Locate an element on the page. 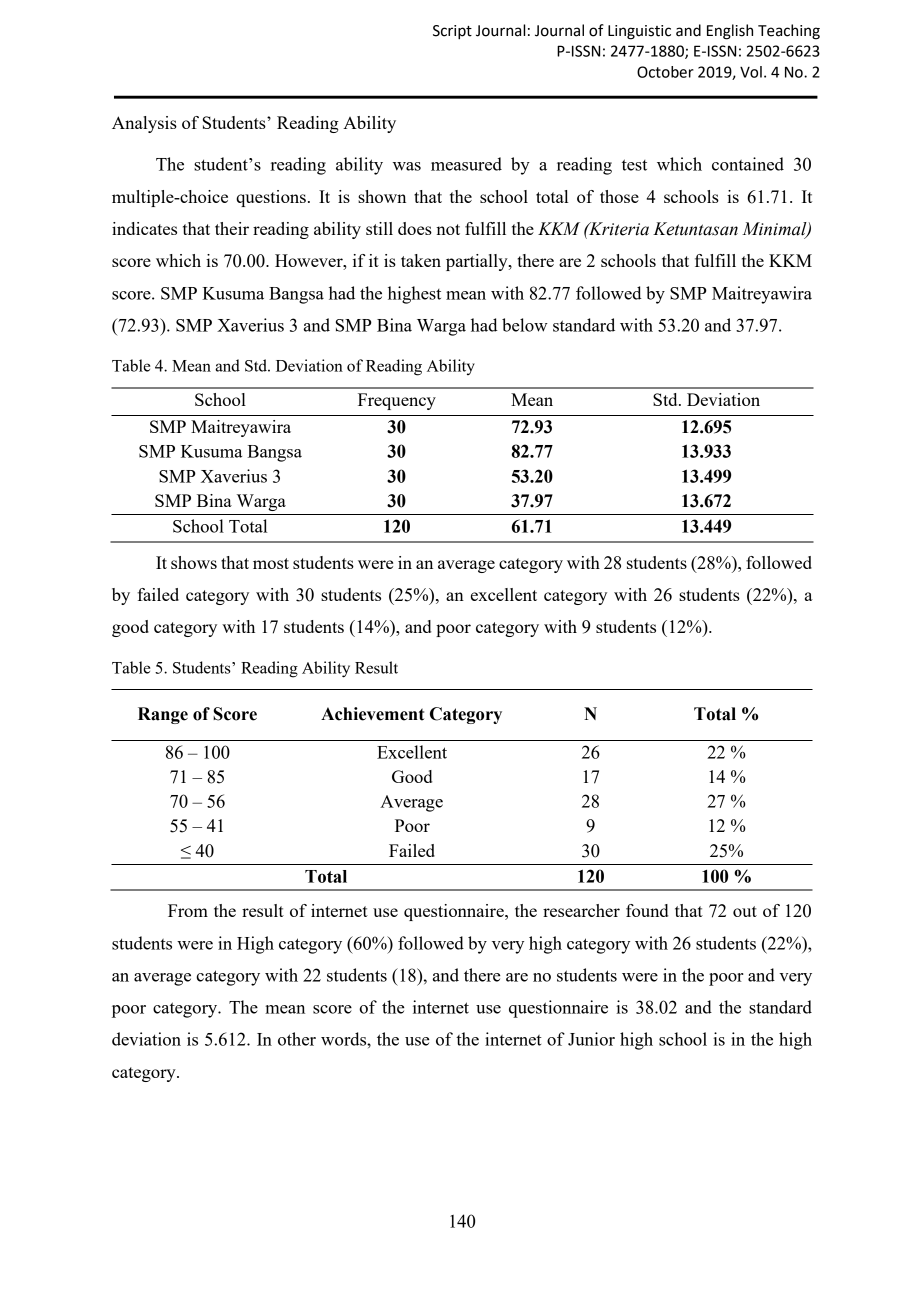 This page has width=924, height=1308. Analysis is located at coordinates (144, 124).
